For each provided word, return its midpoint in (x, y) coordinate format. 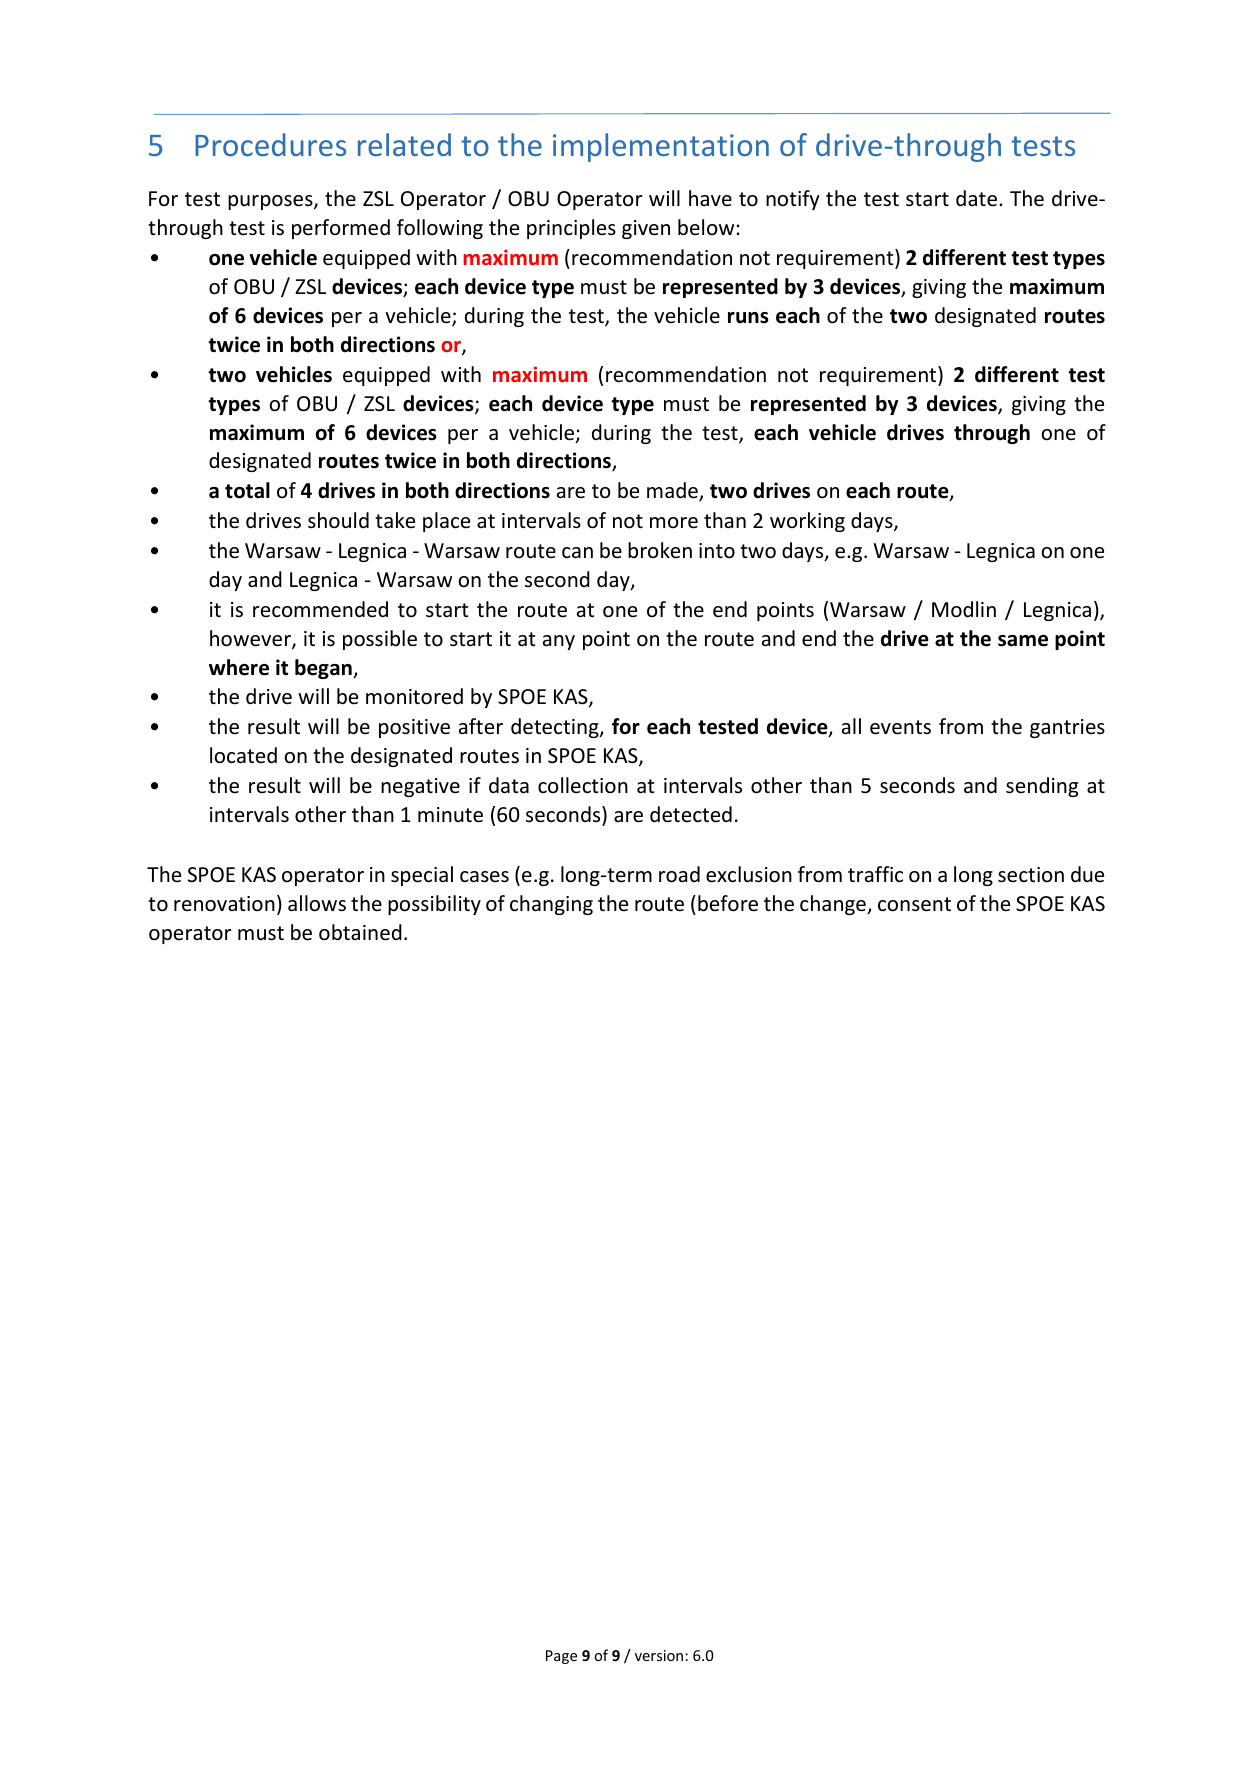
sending (1042, 787)
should (338, 520)
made (673, 491)
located (243, 755)
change (834, 905)
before (728, 903)
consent (914, 904)
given (646, 229)
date (976, 198)
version (660, 1655)
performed (341, 229)
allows (317, 903)
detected (691, 814)
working (807, 522)
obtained (360, 932)
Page (561, 1657)
